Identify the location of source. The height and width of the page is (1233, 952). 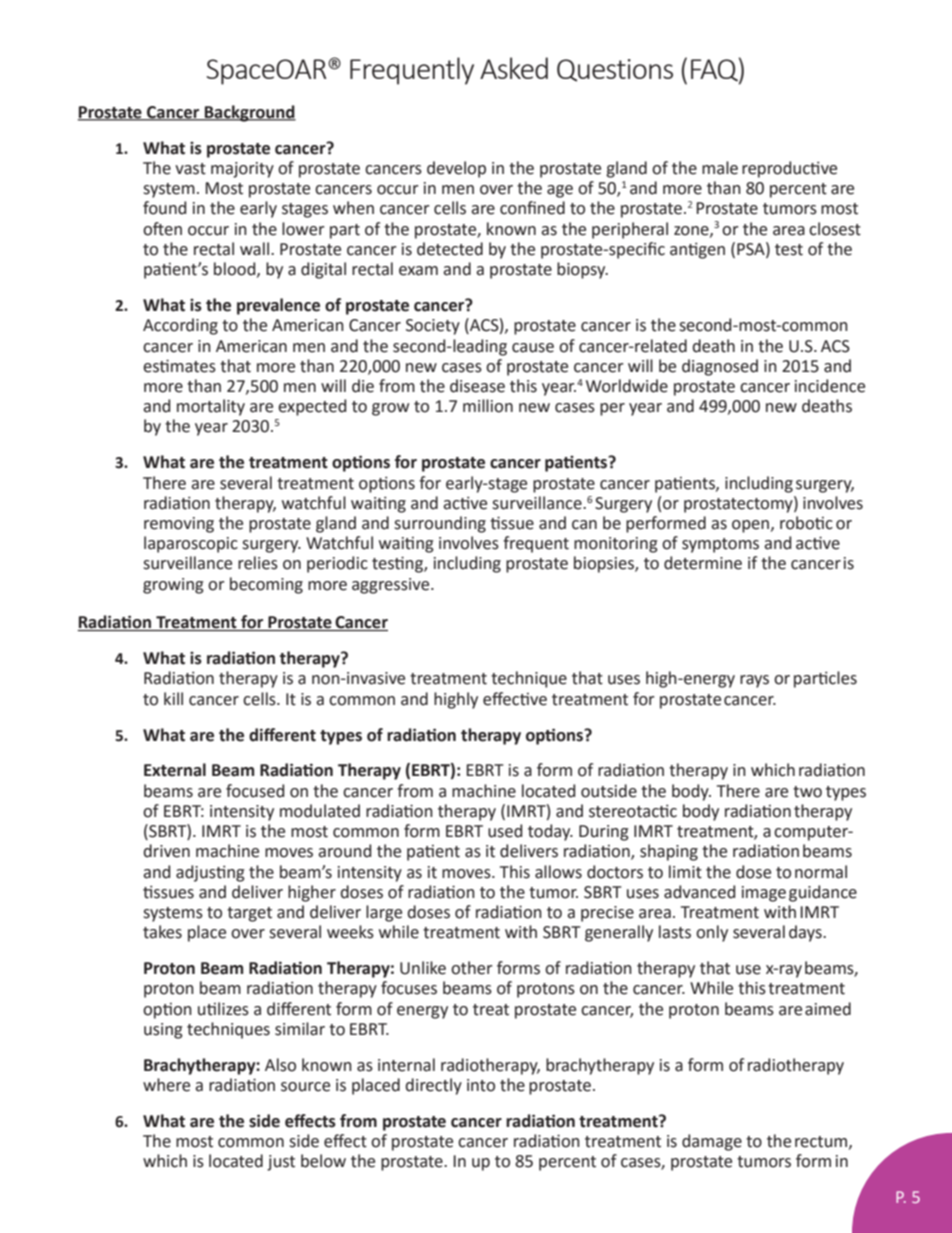
(305, 1087).
